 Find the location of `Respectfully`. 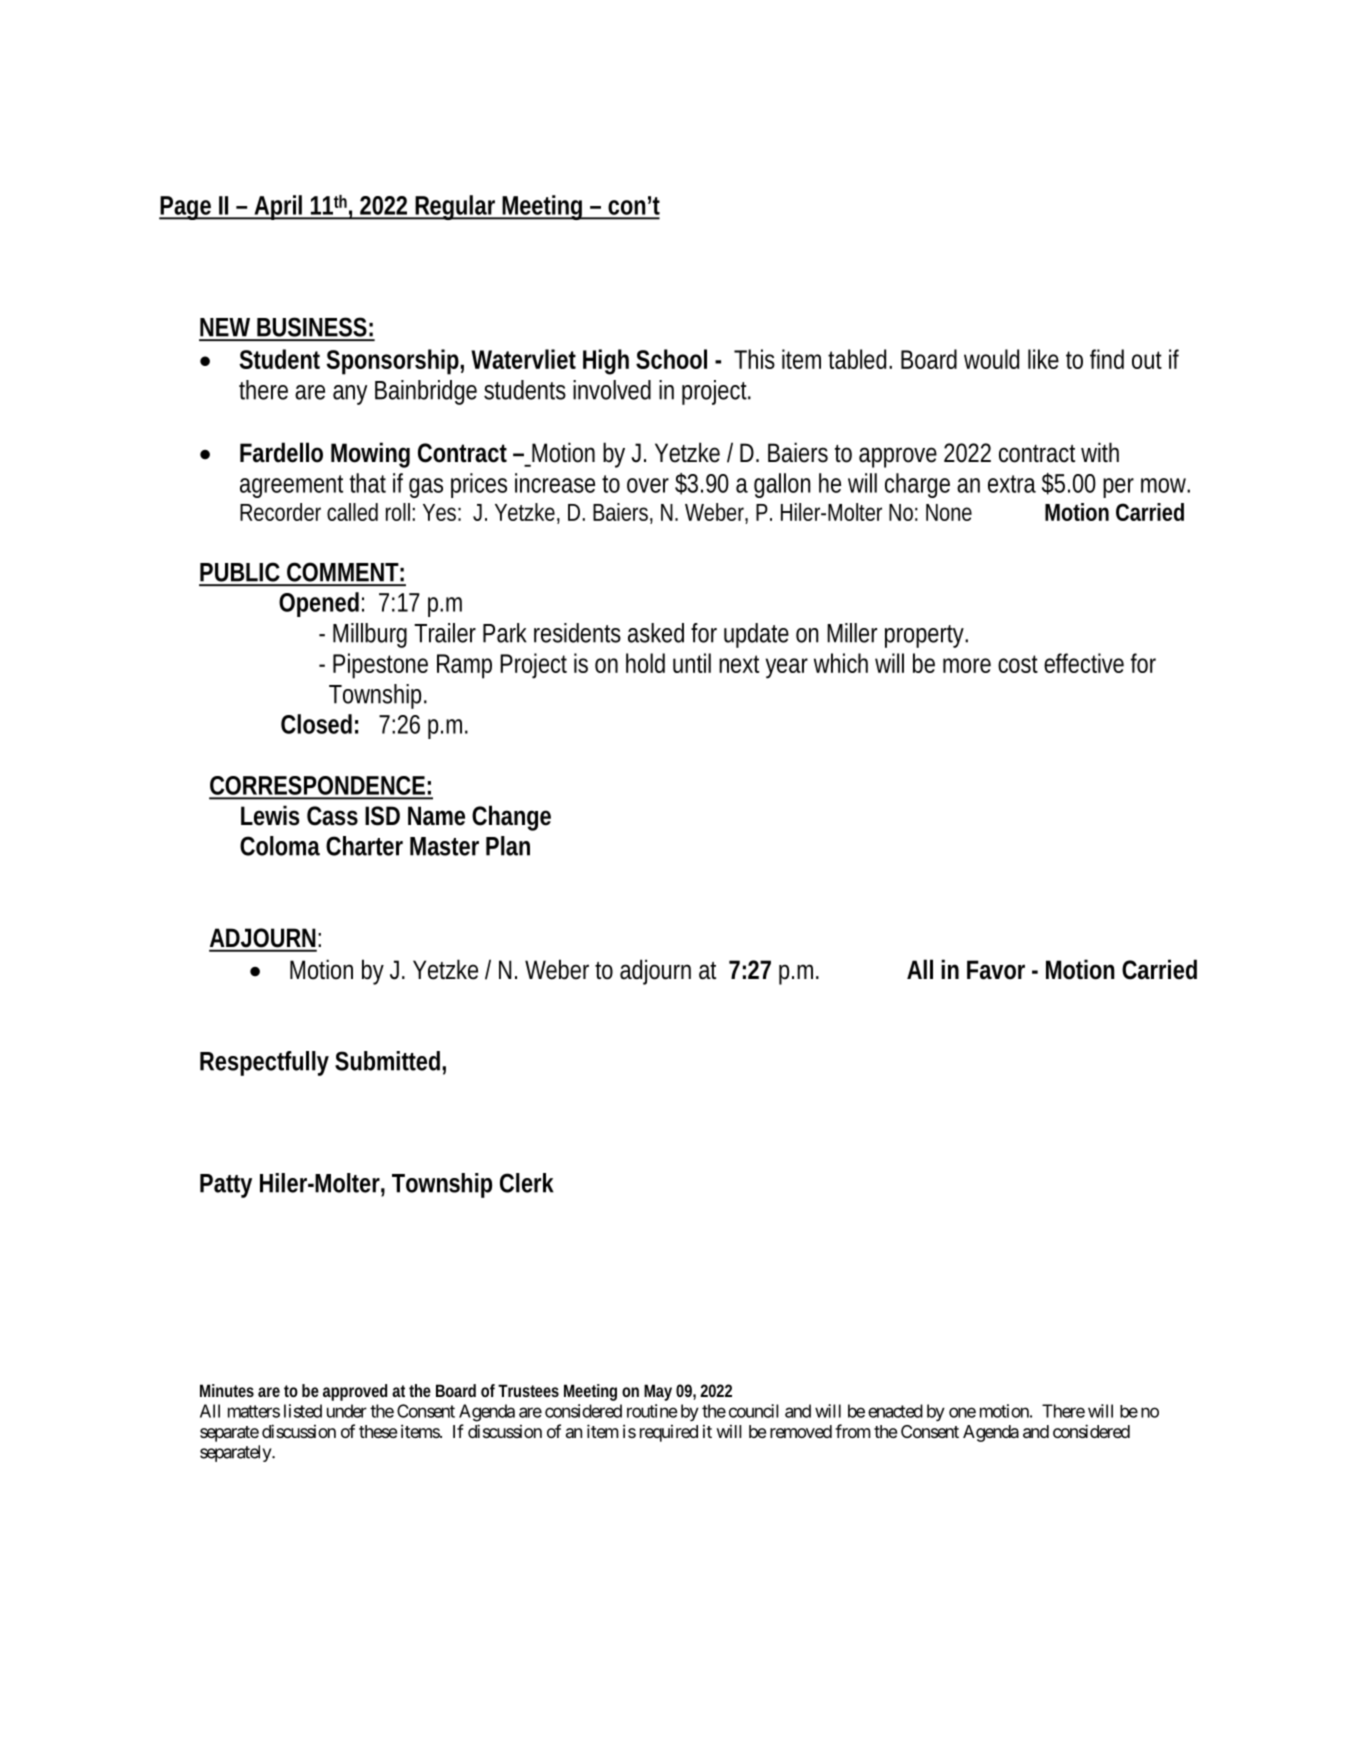

Respectfully is located at coordinates (264, 1063).
